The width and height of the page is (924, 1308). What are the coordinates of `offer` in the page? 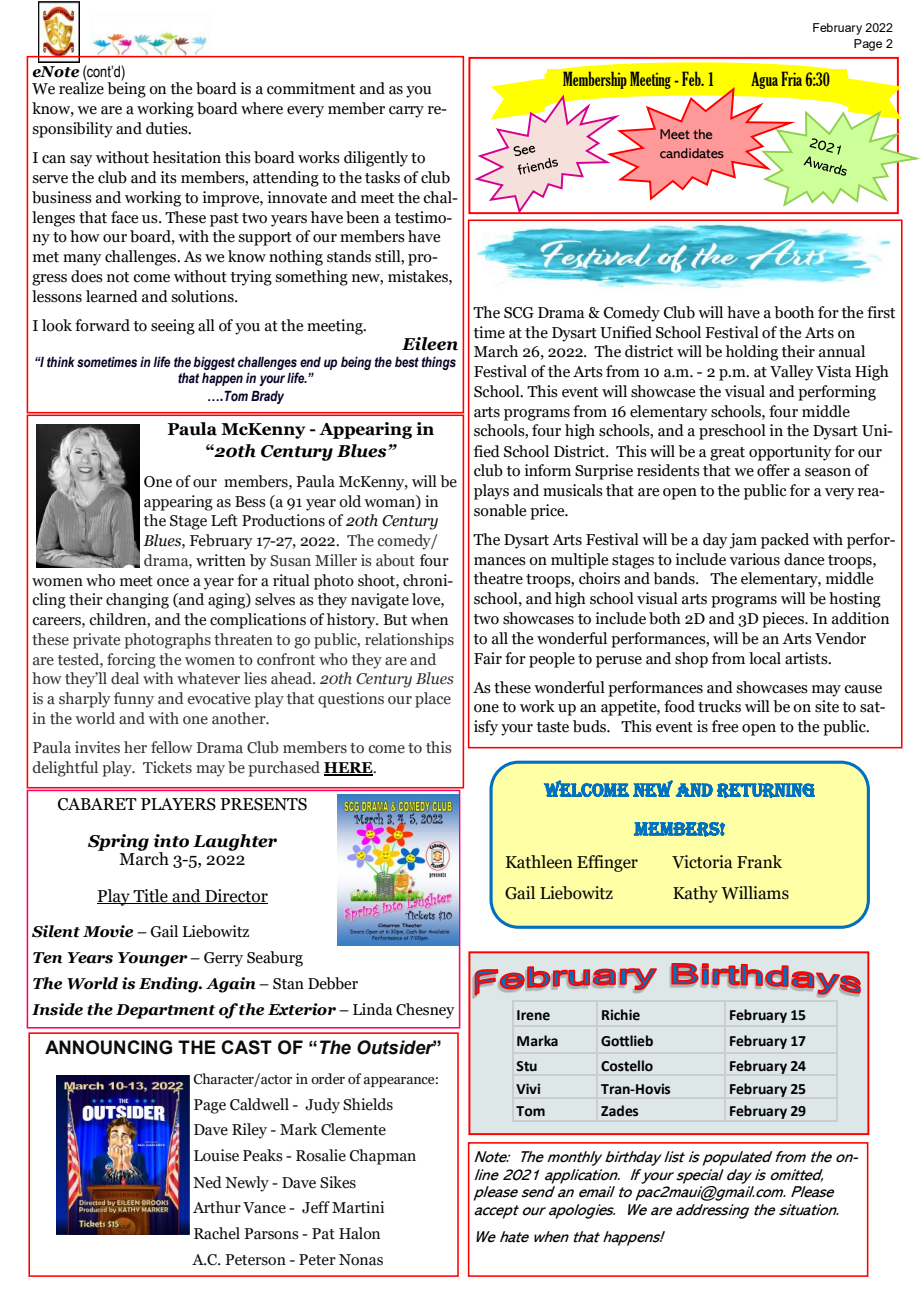 It's located at (773, 470).
